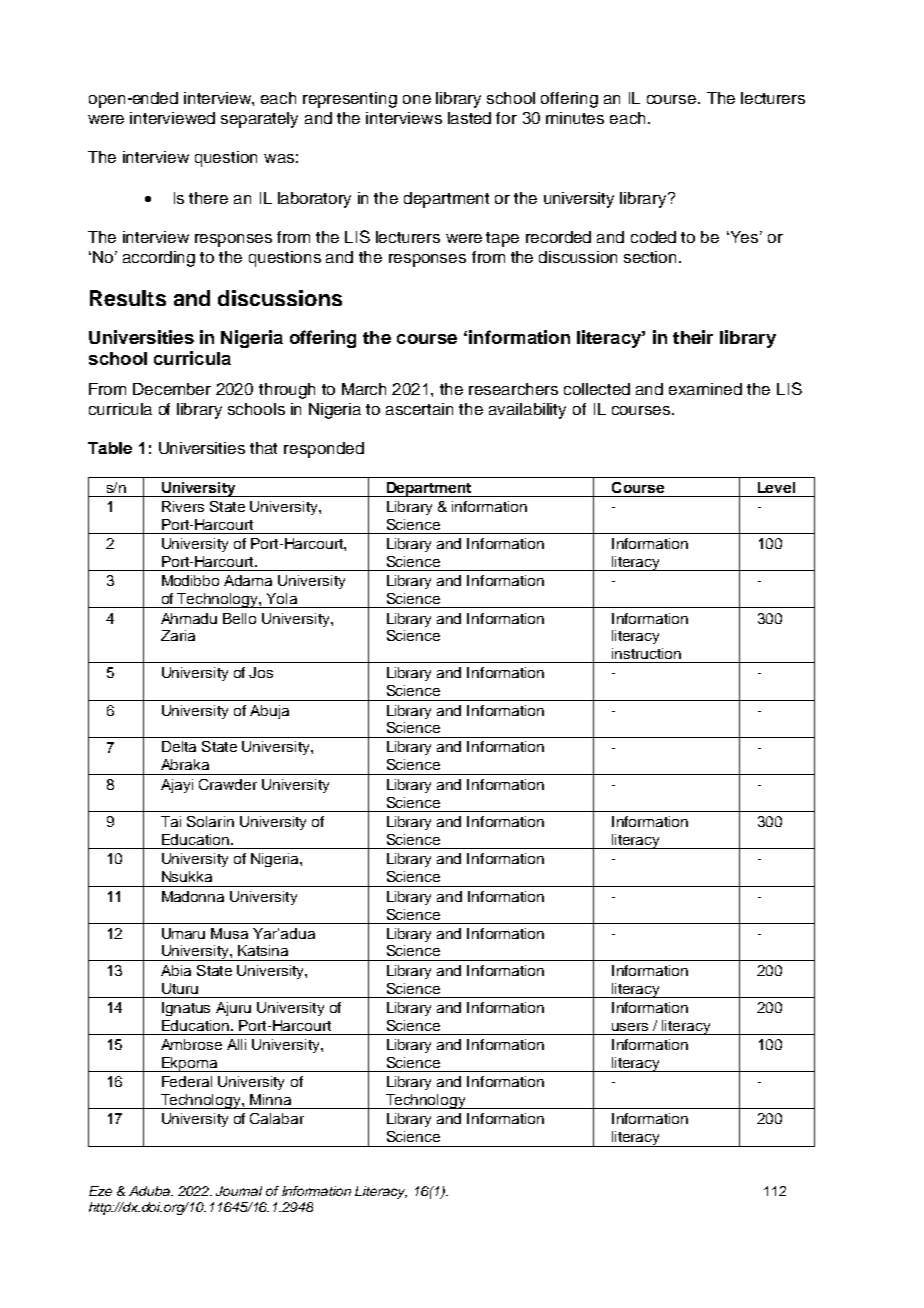  Describe the element at coordinates (646, 653) in the screenshot. I see `instruction` at that location.
